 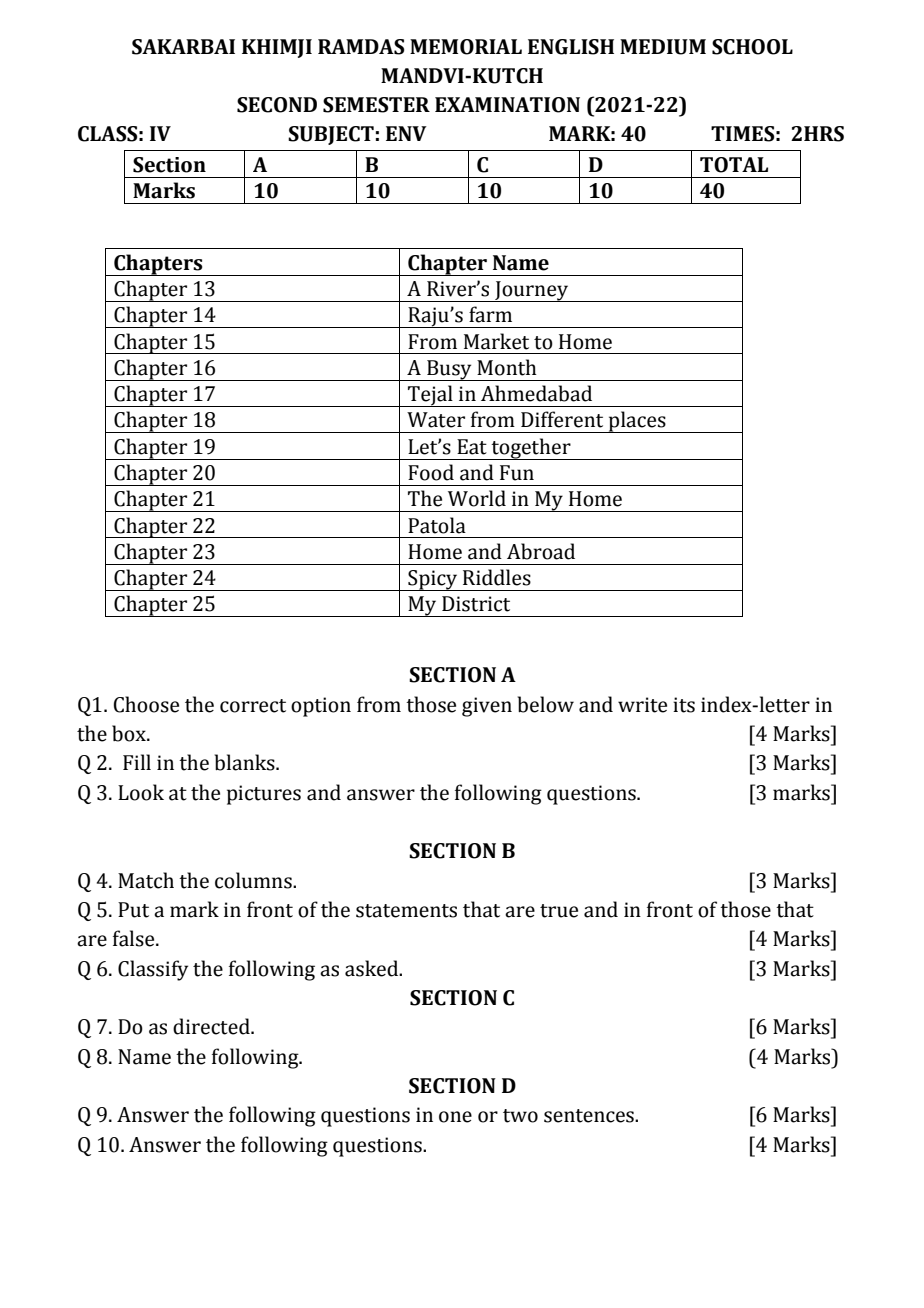 I want to click on columns, so click(x=254, y=880).
